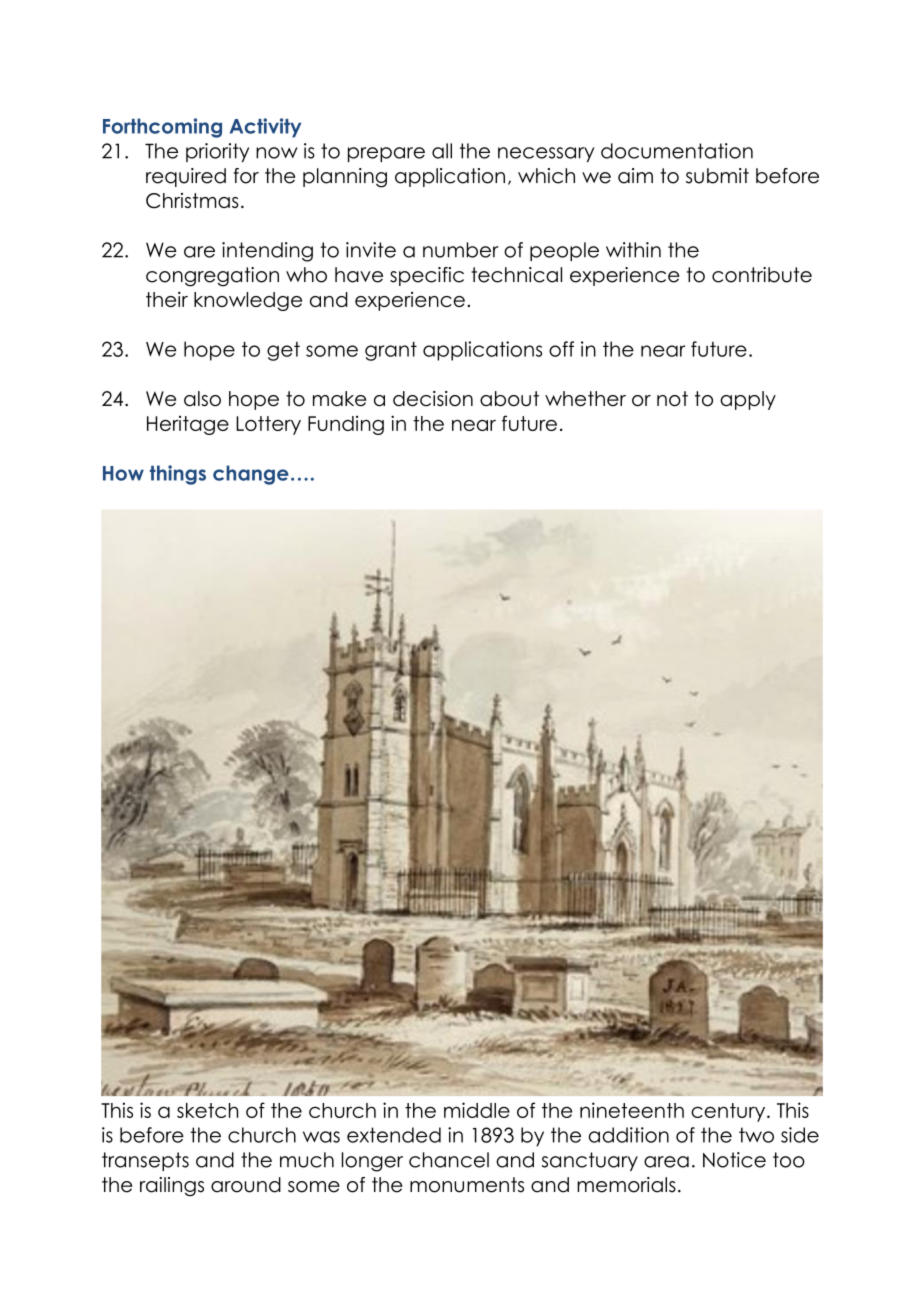  I want to click on submit, so click(717, 176).
